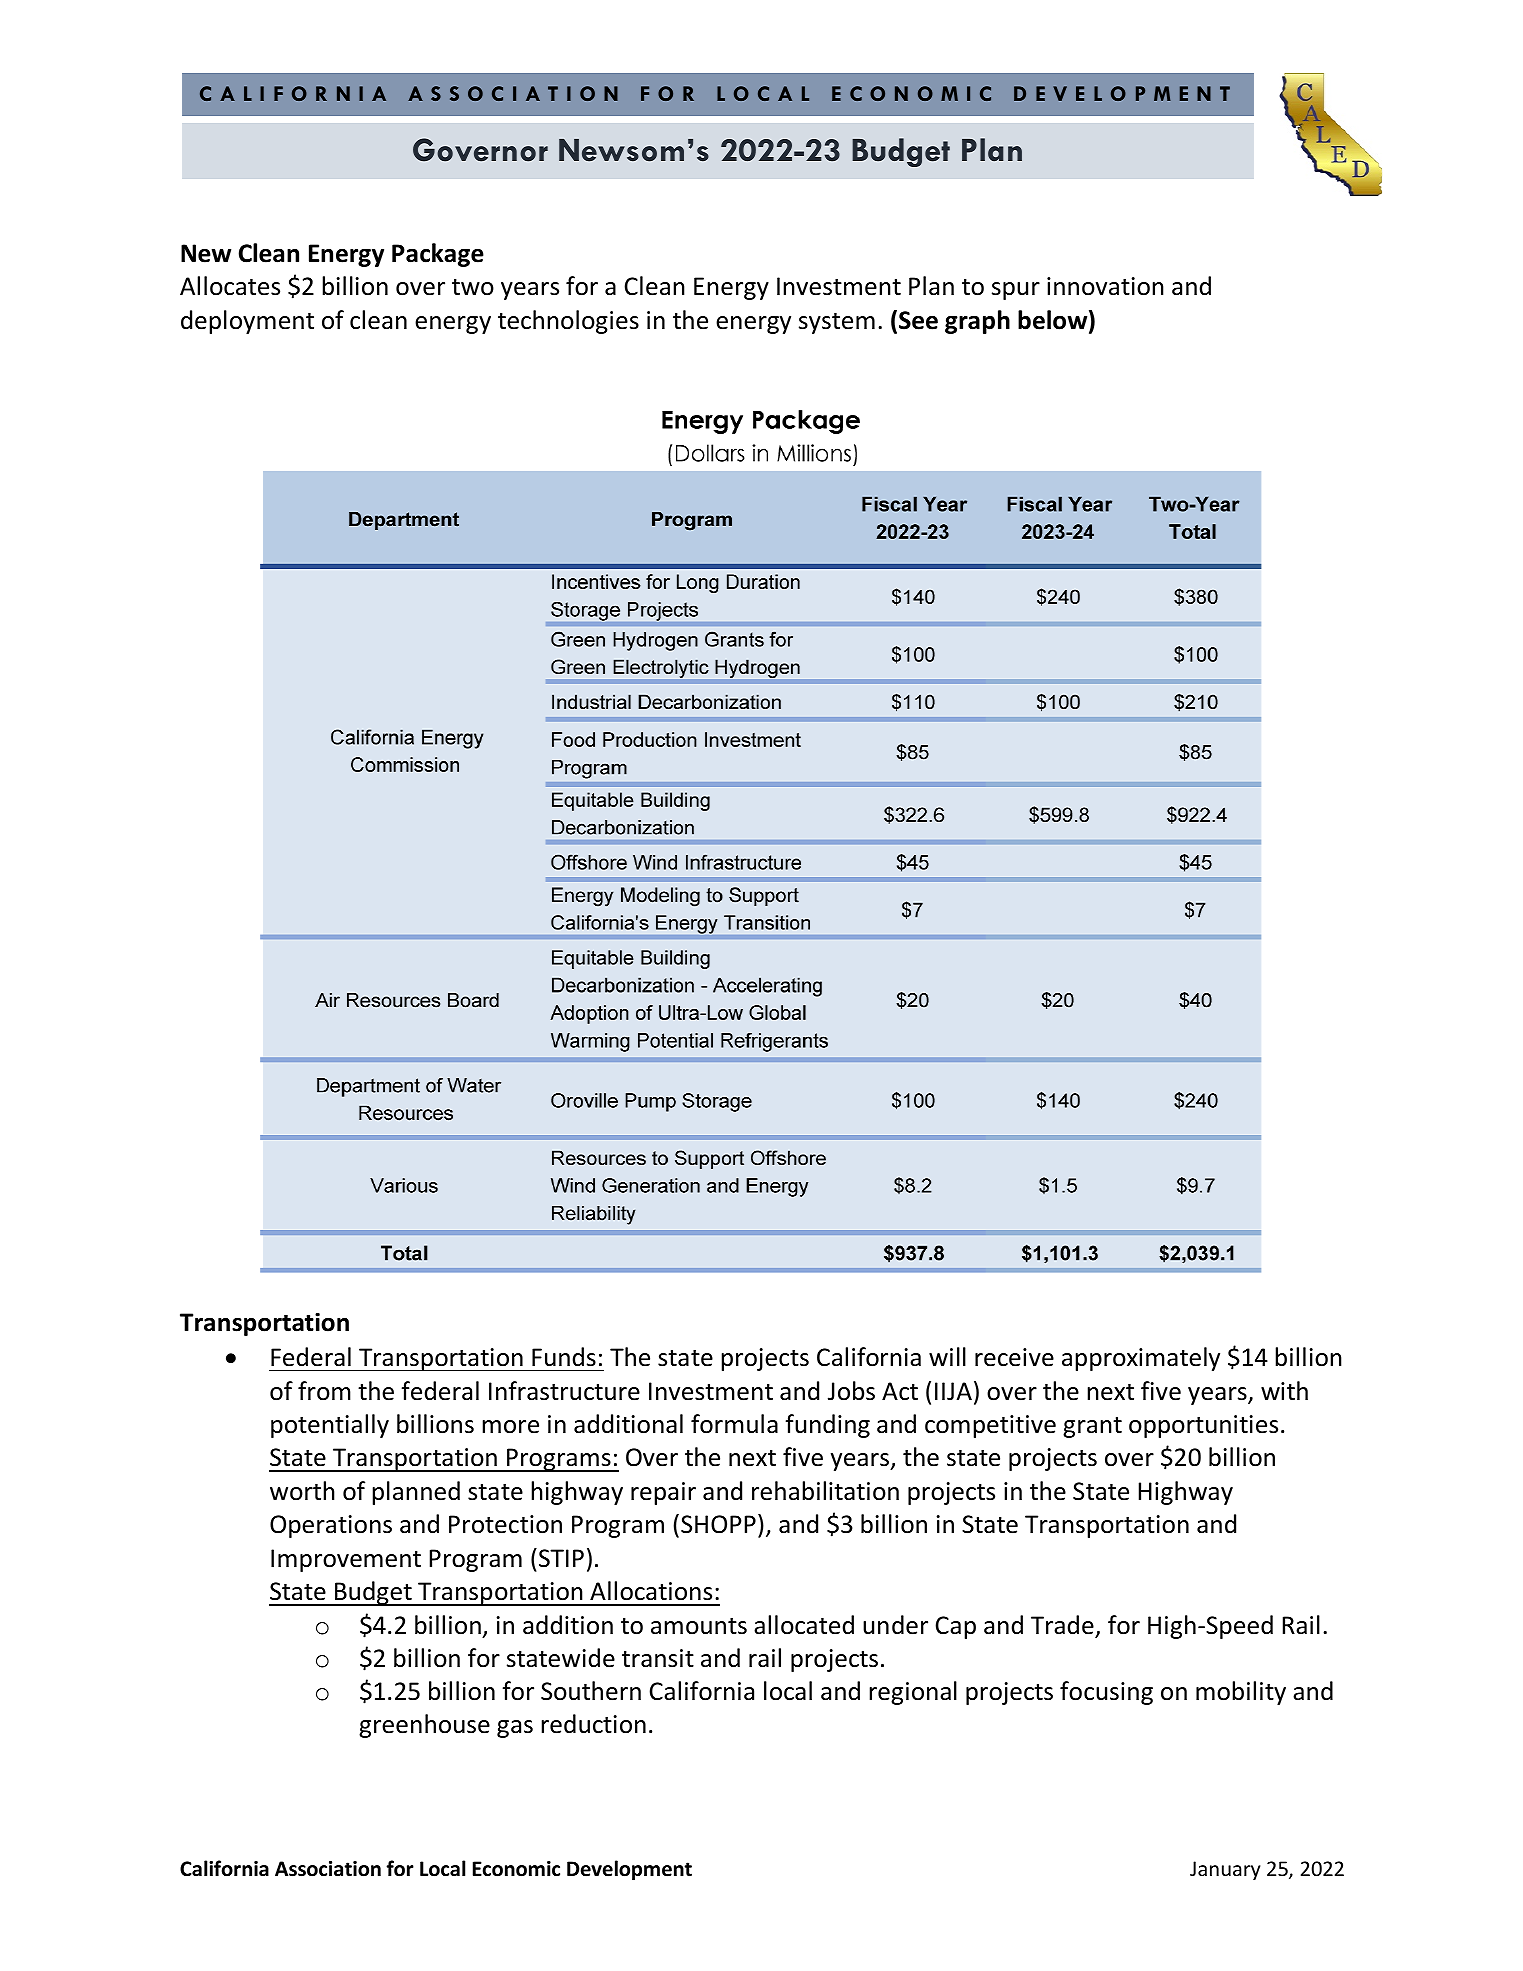 The height and width of the image is (1971, 1523). What do you see at coordinates (977, 322) in the image?
I see `graph` at bounding box center [977, 322].
